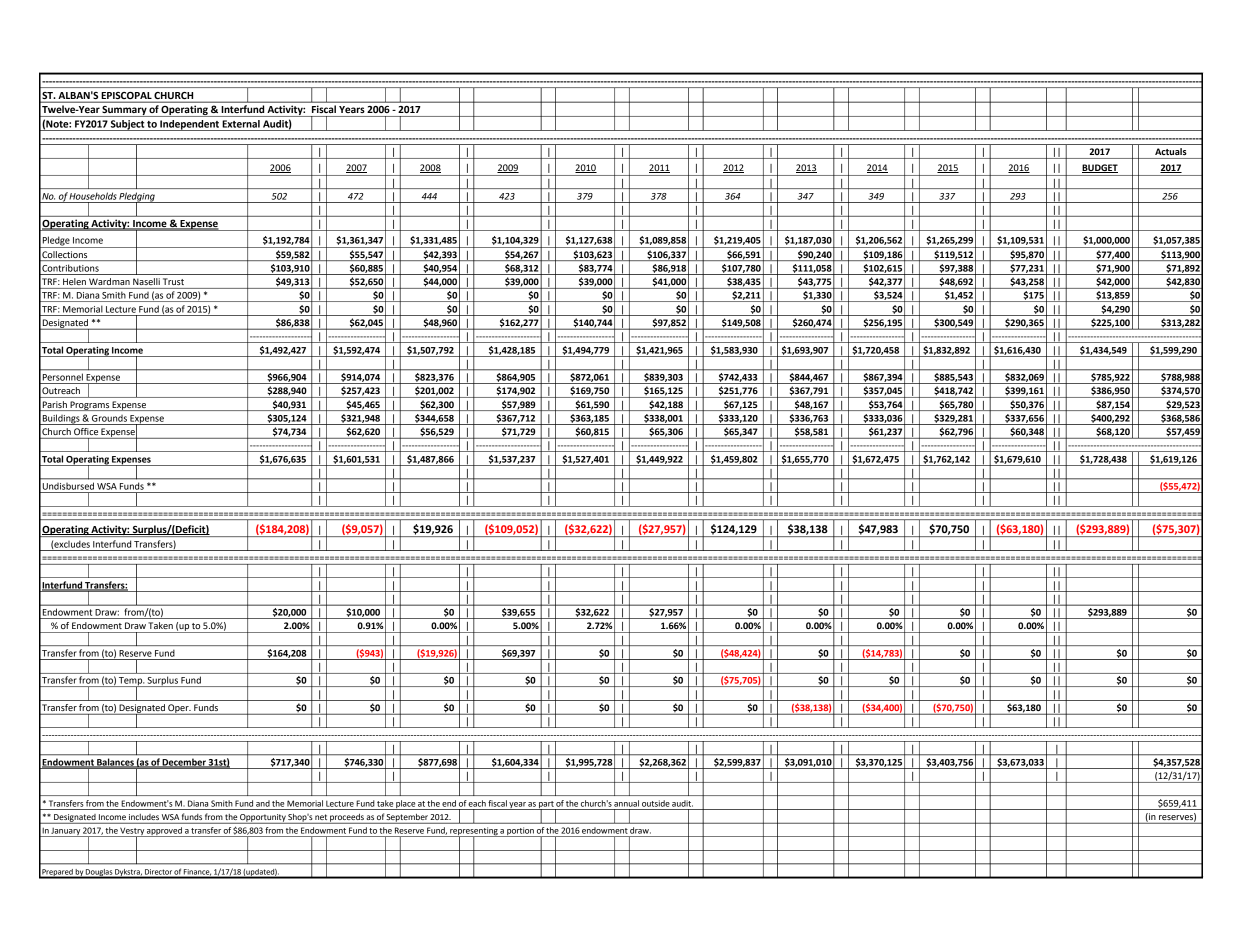 The height and width of the image is (952, 1233). What do you see at coordinates (189, 125) in the image?
I see `Independent` at bounding box center [189, 125].
